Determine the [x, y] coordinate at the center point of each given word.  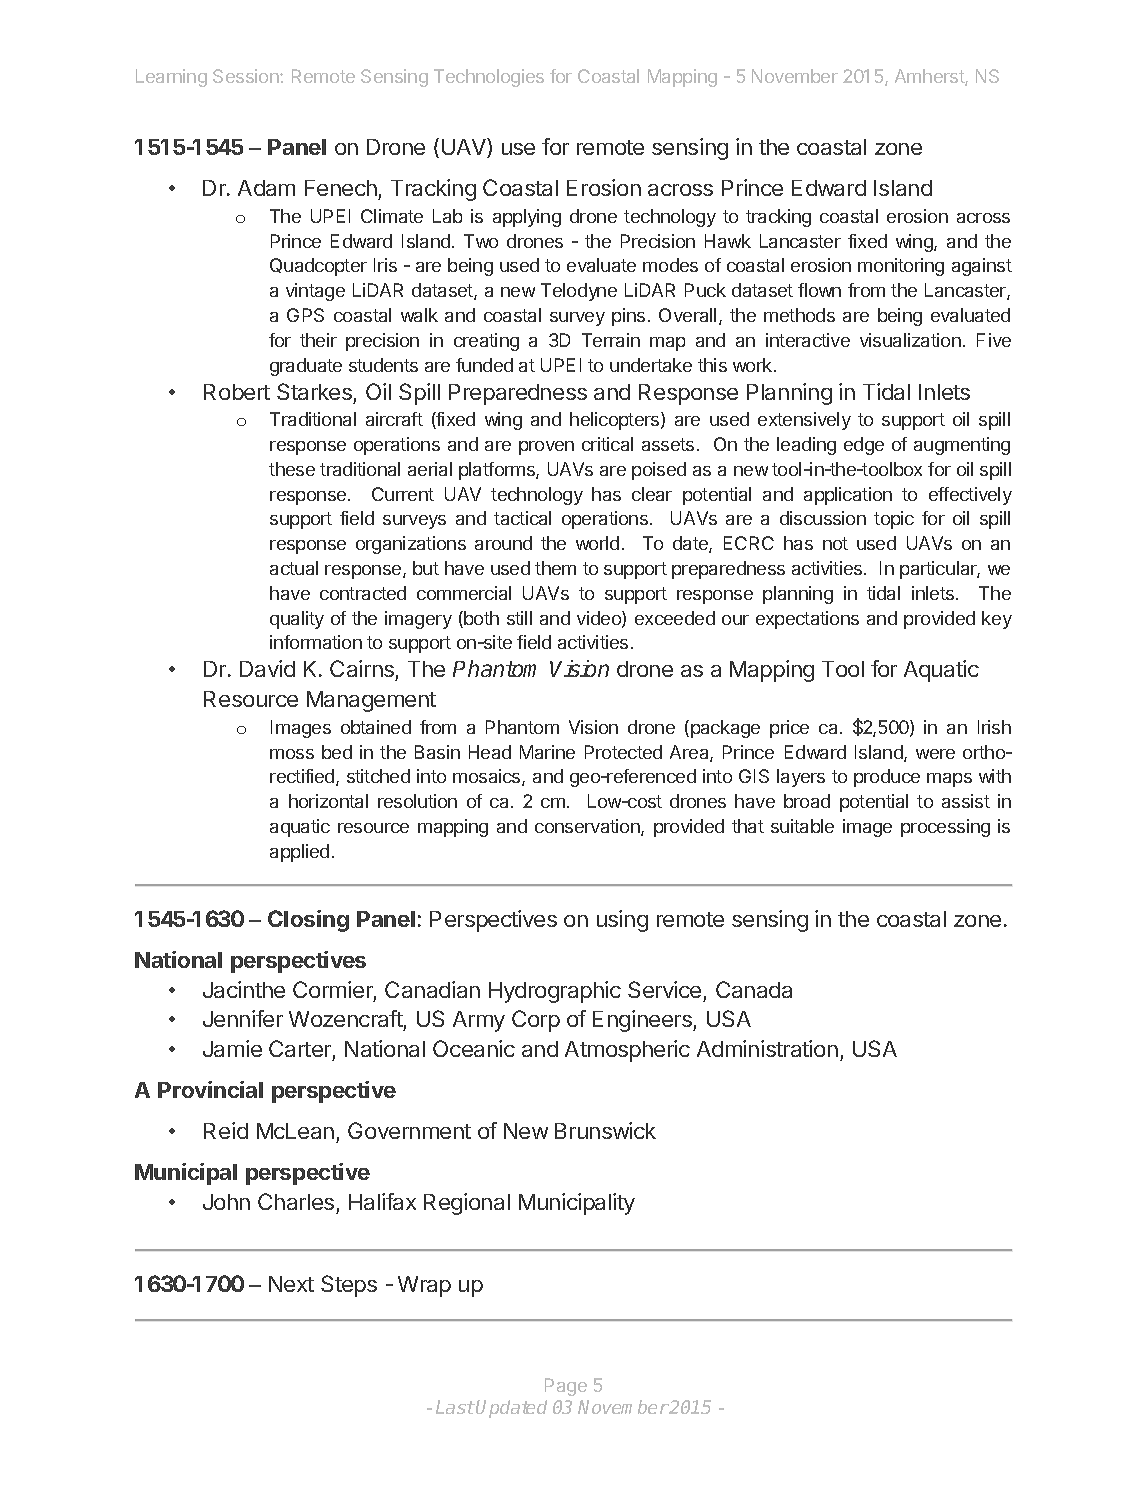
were [935, 754]
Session [247, 76]
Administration [767, 1048]
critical [607, 444]
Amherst [930, 77]
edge [864, 446]
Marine [547, 752]
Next [291, 1284]
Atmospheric [627, 1051]
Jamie [232, 1048]
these [292, 469]
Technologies [489, 78]
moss [292, 754]
